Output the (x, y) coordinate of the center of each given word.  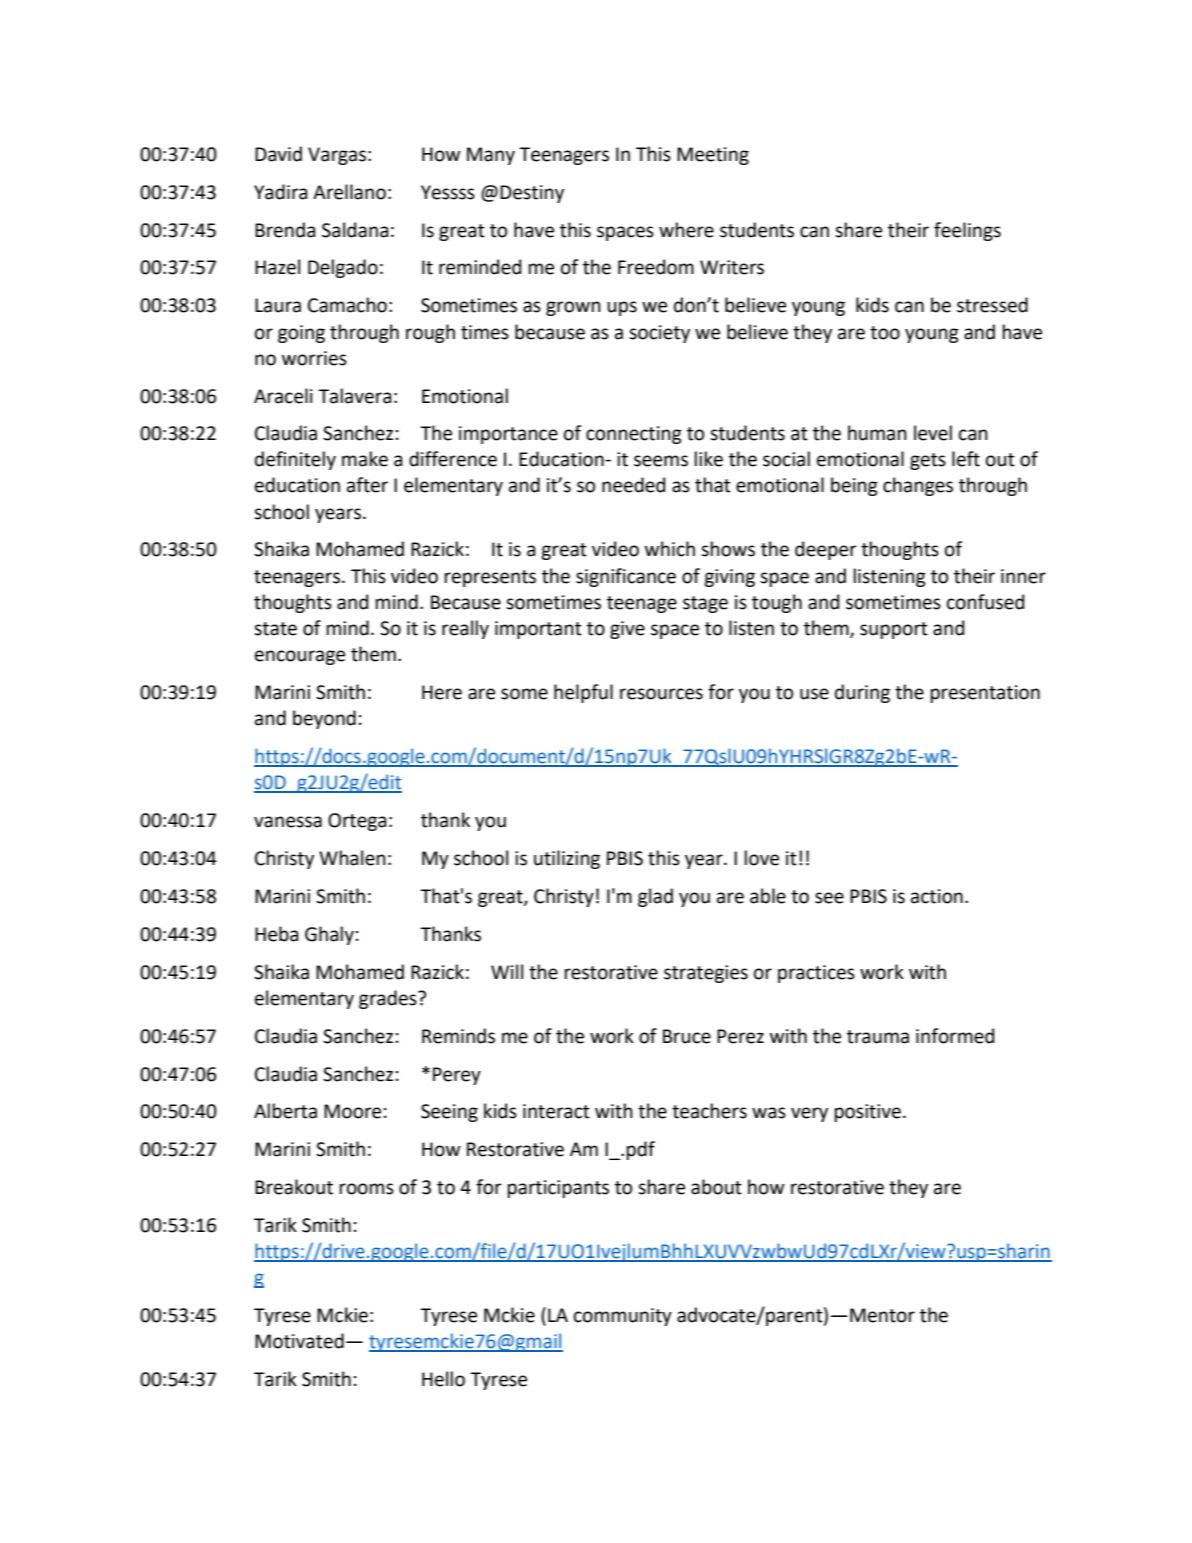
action (937, 896)
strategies (706, 974)
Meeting (713, 156)
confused (985, 602)
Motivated (299, 1341)
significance (626, 577)
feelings (967, 231)
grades (389, 999)
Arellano (349, 192)
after (367, 485)
